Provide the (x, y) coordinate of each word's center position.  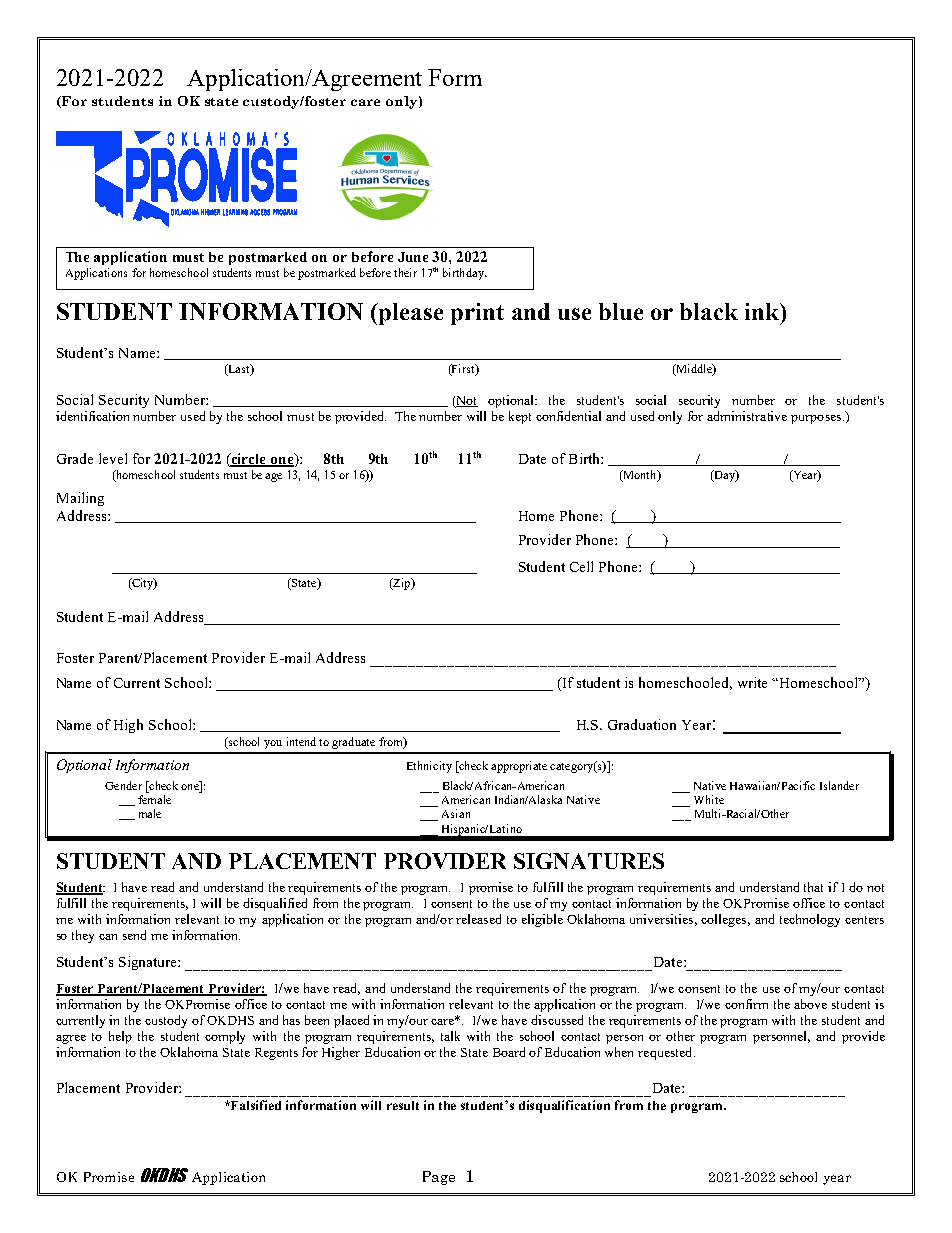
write (752, 682)
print (477, 314)
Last (239, 370)
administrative (747, 416)
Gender (123, 785)
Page (439, 1178)
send (134, 935)
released (478, 919)
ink (763, 311)
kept (520, 417)
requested (666, 1053)
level (113, 458)
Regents (276, 1054)
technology (810, 920)
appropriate (519, 767)
